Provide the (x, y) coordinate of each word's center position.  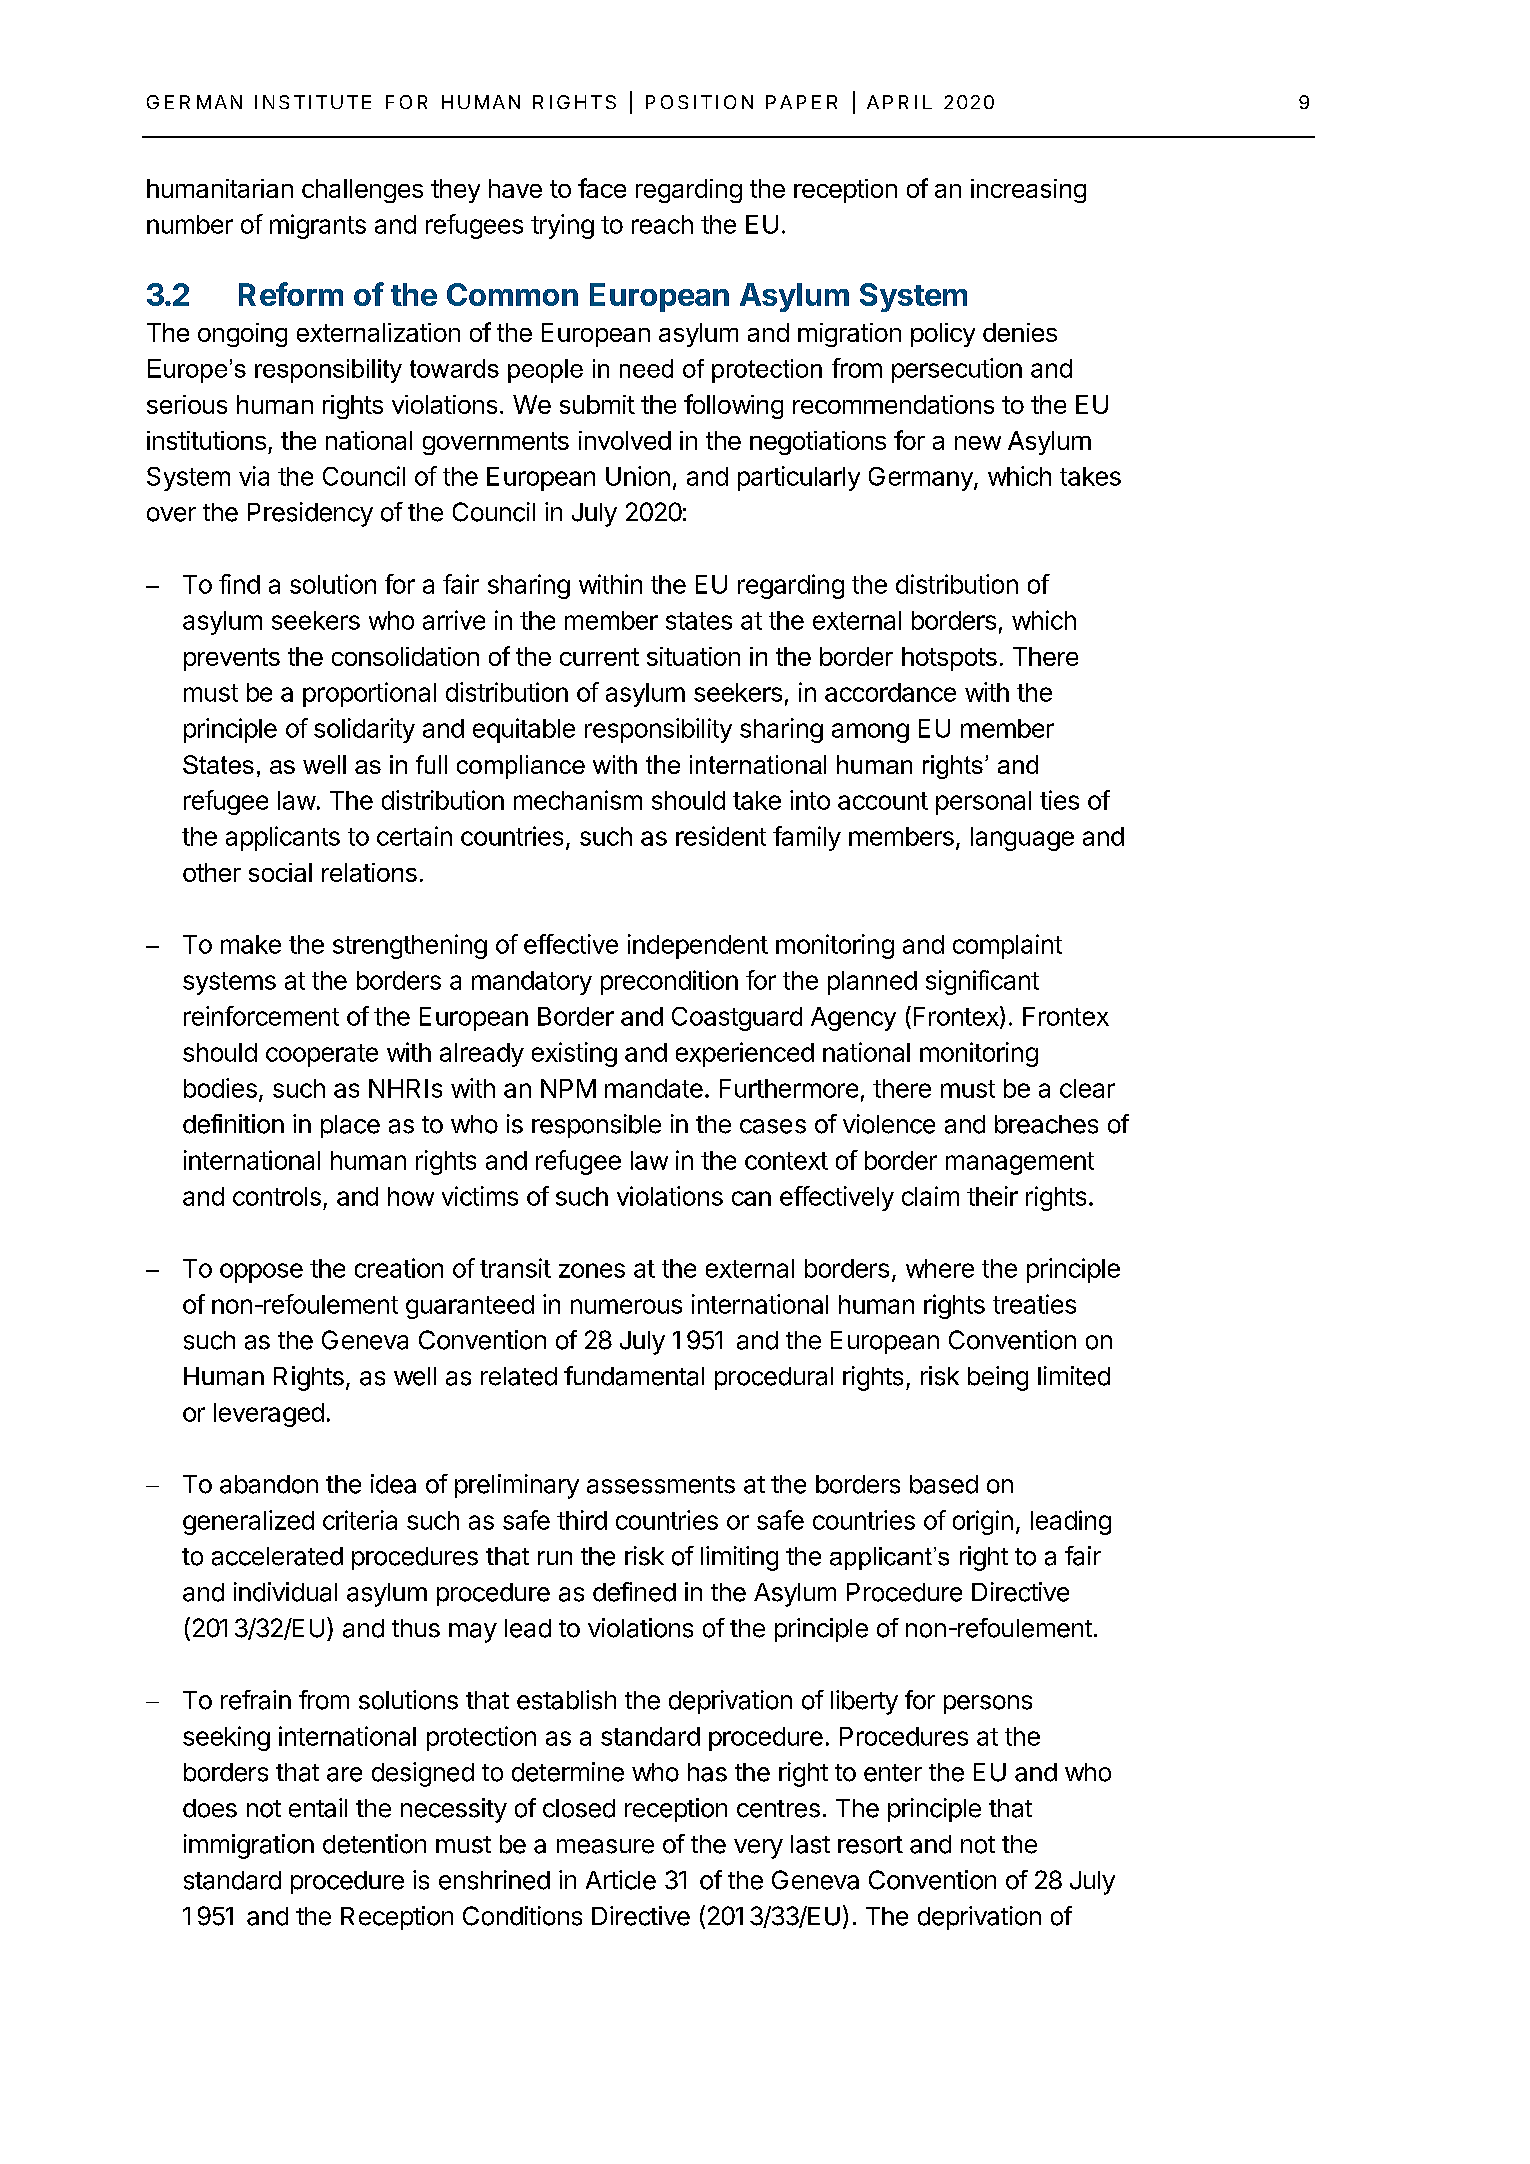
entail (318, 1808)
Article (621, 1880)
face (602, 188)
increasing (1028, 191)
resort (870, 1845)
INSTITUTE (313, 102)
